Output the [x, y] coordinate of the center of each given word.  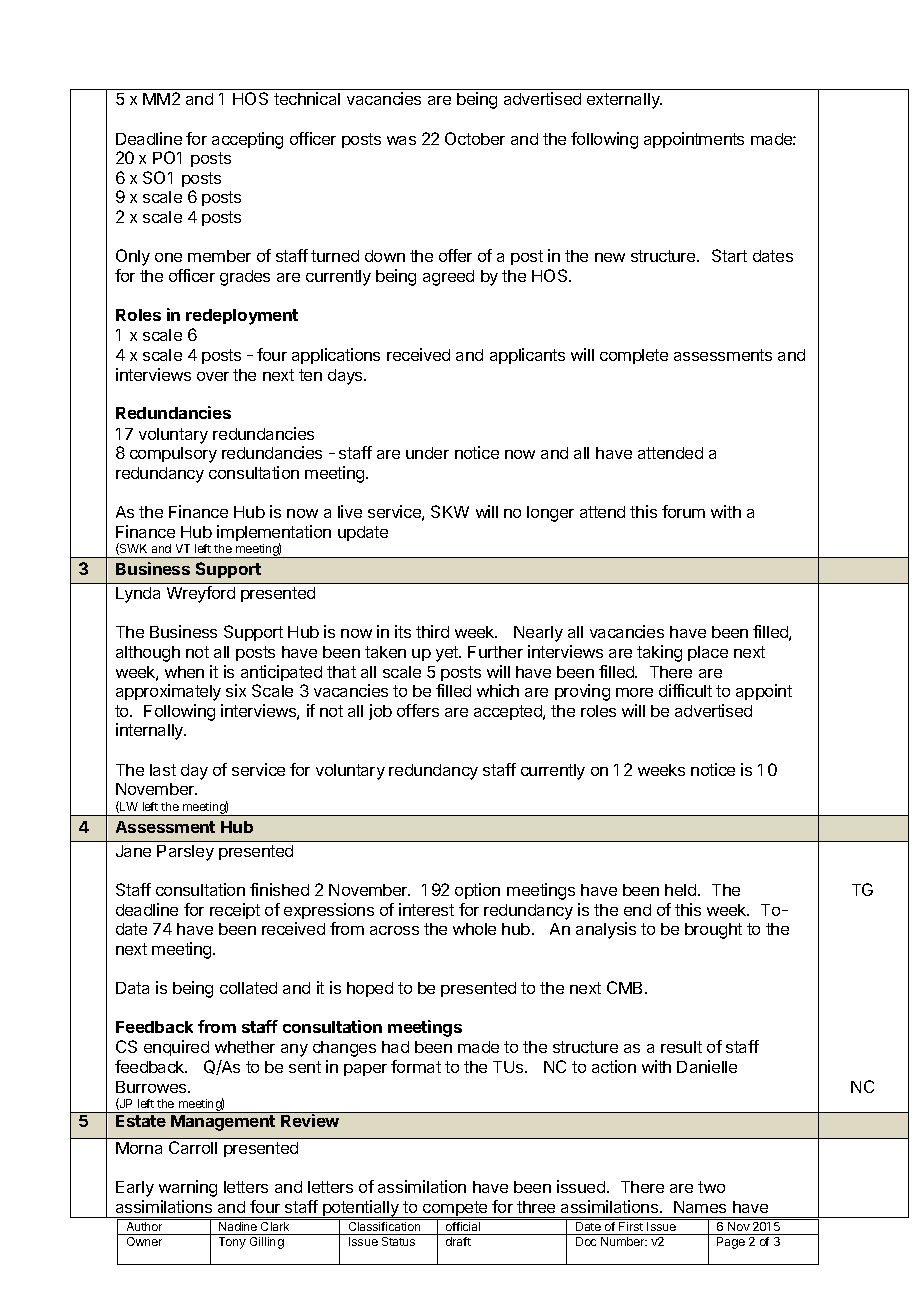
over [213, 376]
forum [683, 511]
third [432, 631]
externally [624, 101]
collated [248, 988]
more [634, 692]
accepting [247, 140]
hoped [370, 989]
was [401, 140]
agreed [448, 278]
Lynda [138, 595]
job [380, 712]
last [163, 770]
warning [188, 1188]
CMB [626, 987]
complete [634, 356]
